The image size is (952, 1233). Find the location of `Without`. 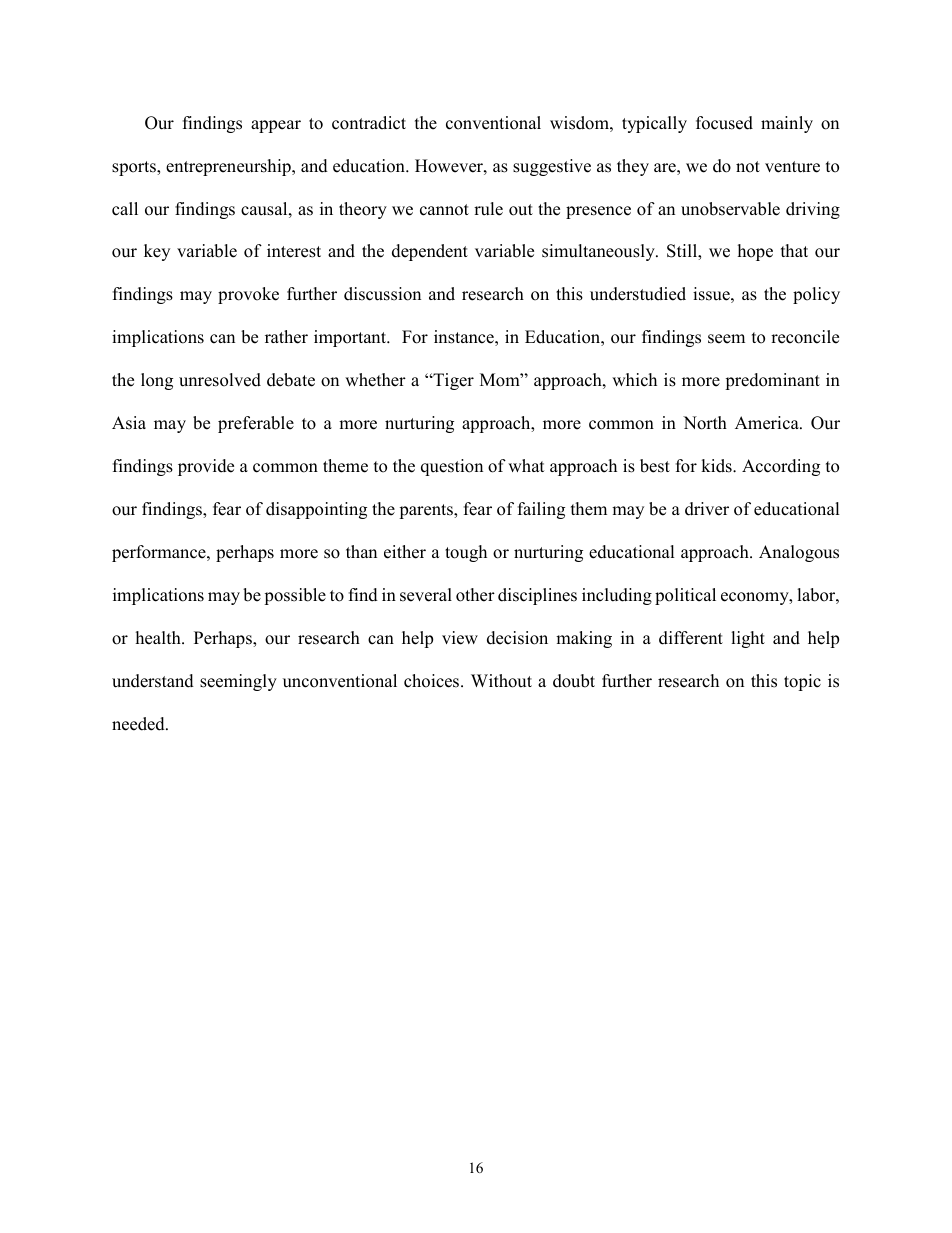

Without is located at coordinates (501, 681).
